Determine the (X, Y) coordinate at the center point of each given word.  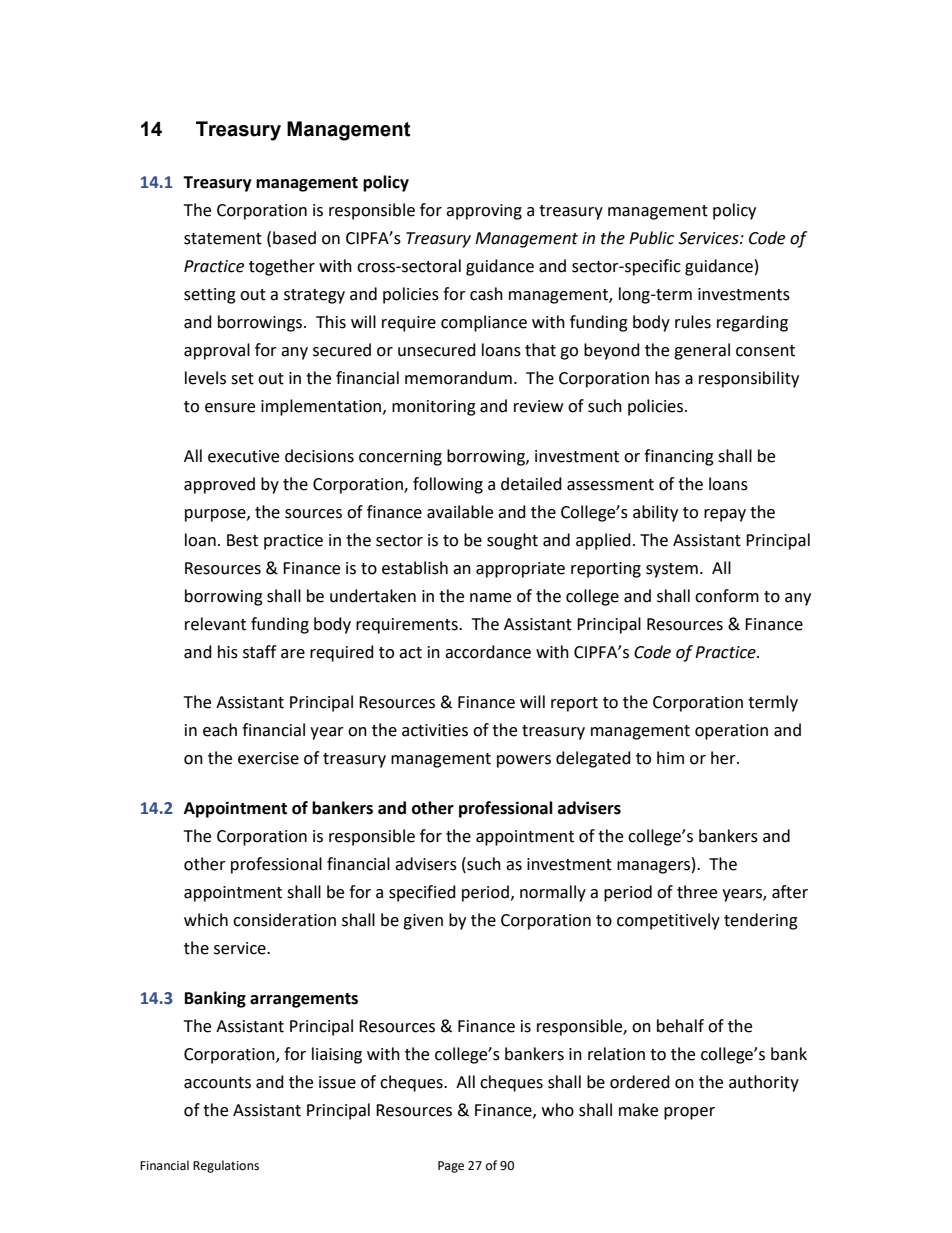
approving (484, 212)
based (294, 238)
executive (243, 456)
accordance (488, 652)
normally (553, 893)
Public (651, 238)
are (293, 654)
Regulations (226, 1166)
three (697, 892)
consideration (284, 920)
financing (679, 457)
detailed (531, 484)
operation (731, 732)
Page (451, 1167)
